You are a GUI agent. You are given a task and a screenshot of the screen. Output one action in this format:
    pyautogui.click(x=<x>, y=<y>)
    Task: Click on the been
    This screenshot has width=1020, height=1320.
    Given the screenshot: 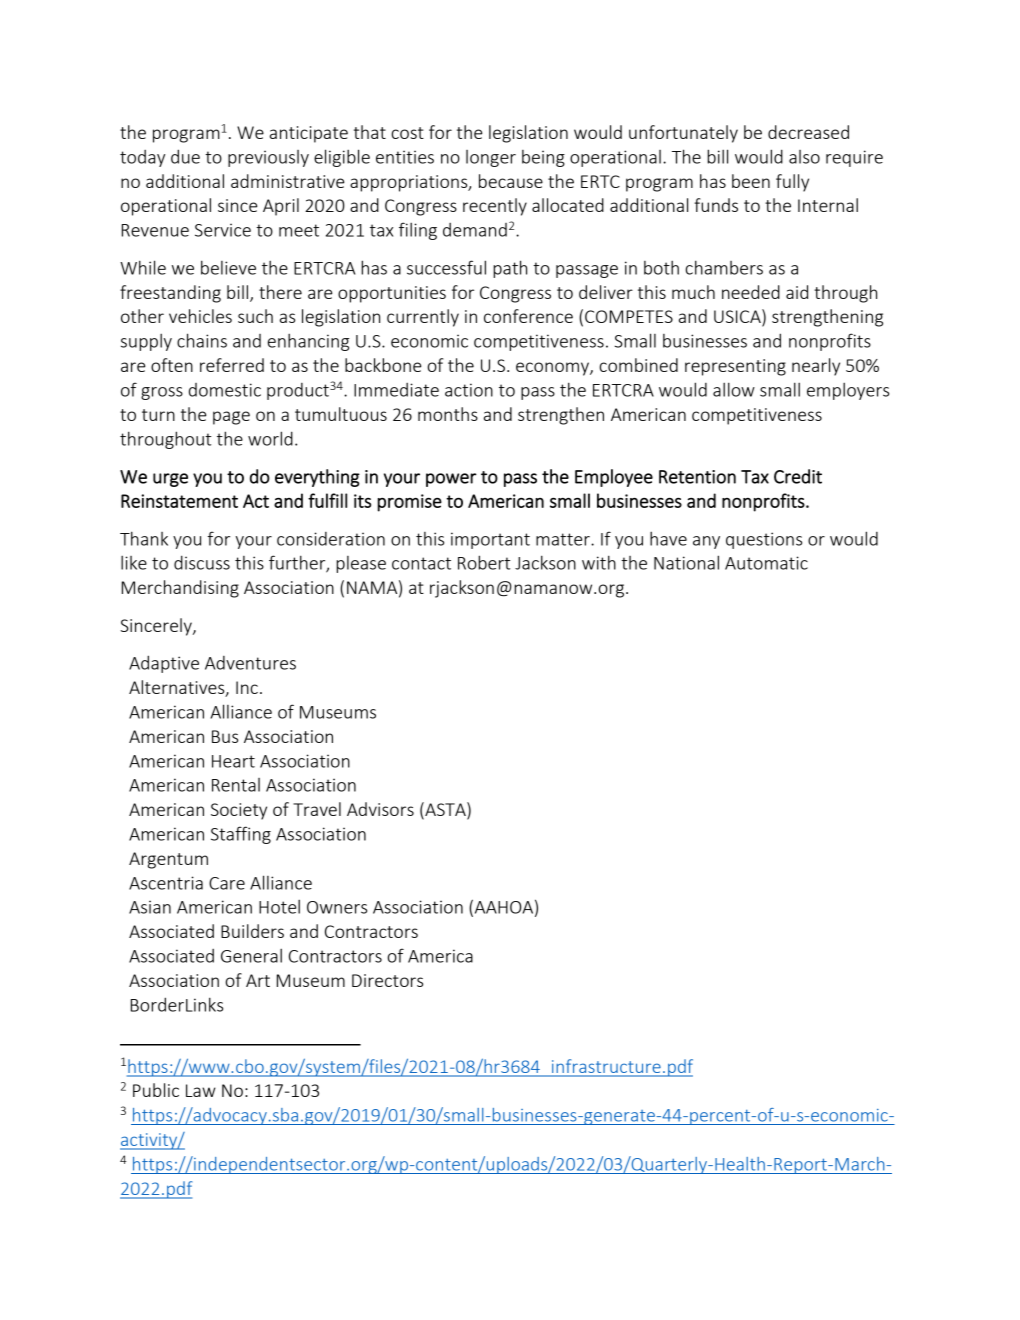 What is the action you would take?
    pyautogui.click(x=751, y=181)
